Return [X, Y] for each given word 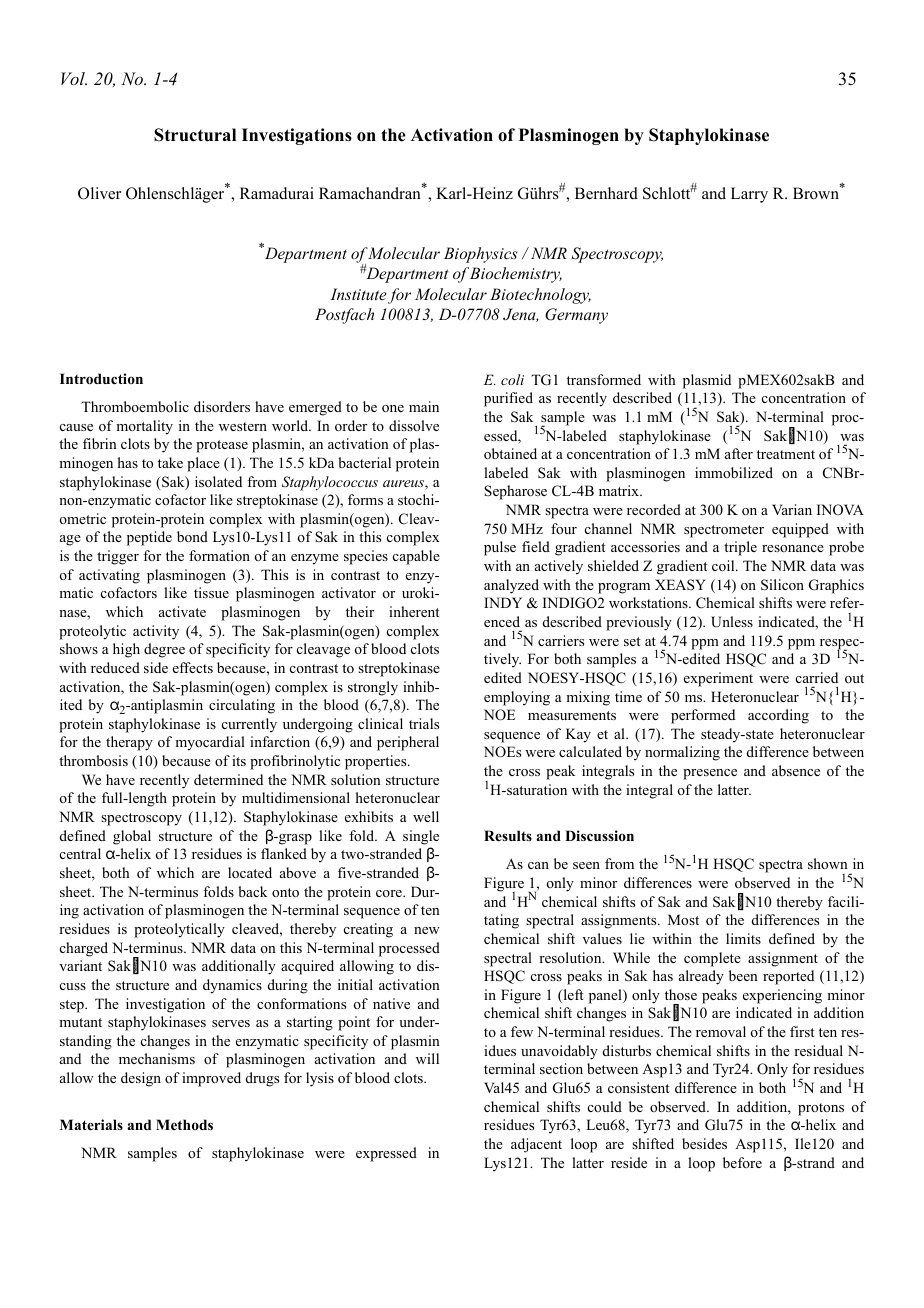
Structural [195, 135]
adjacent [536, 1145]
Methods [184, 1124]
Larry [749, 195]
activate [182, 611]
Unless [732, 622]
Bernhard [606, 193]
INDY [503, 602]
